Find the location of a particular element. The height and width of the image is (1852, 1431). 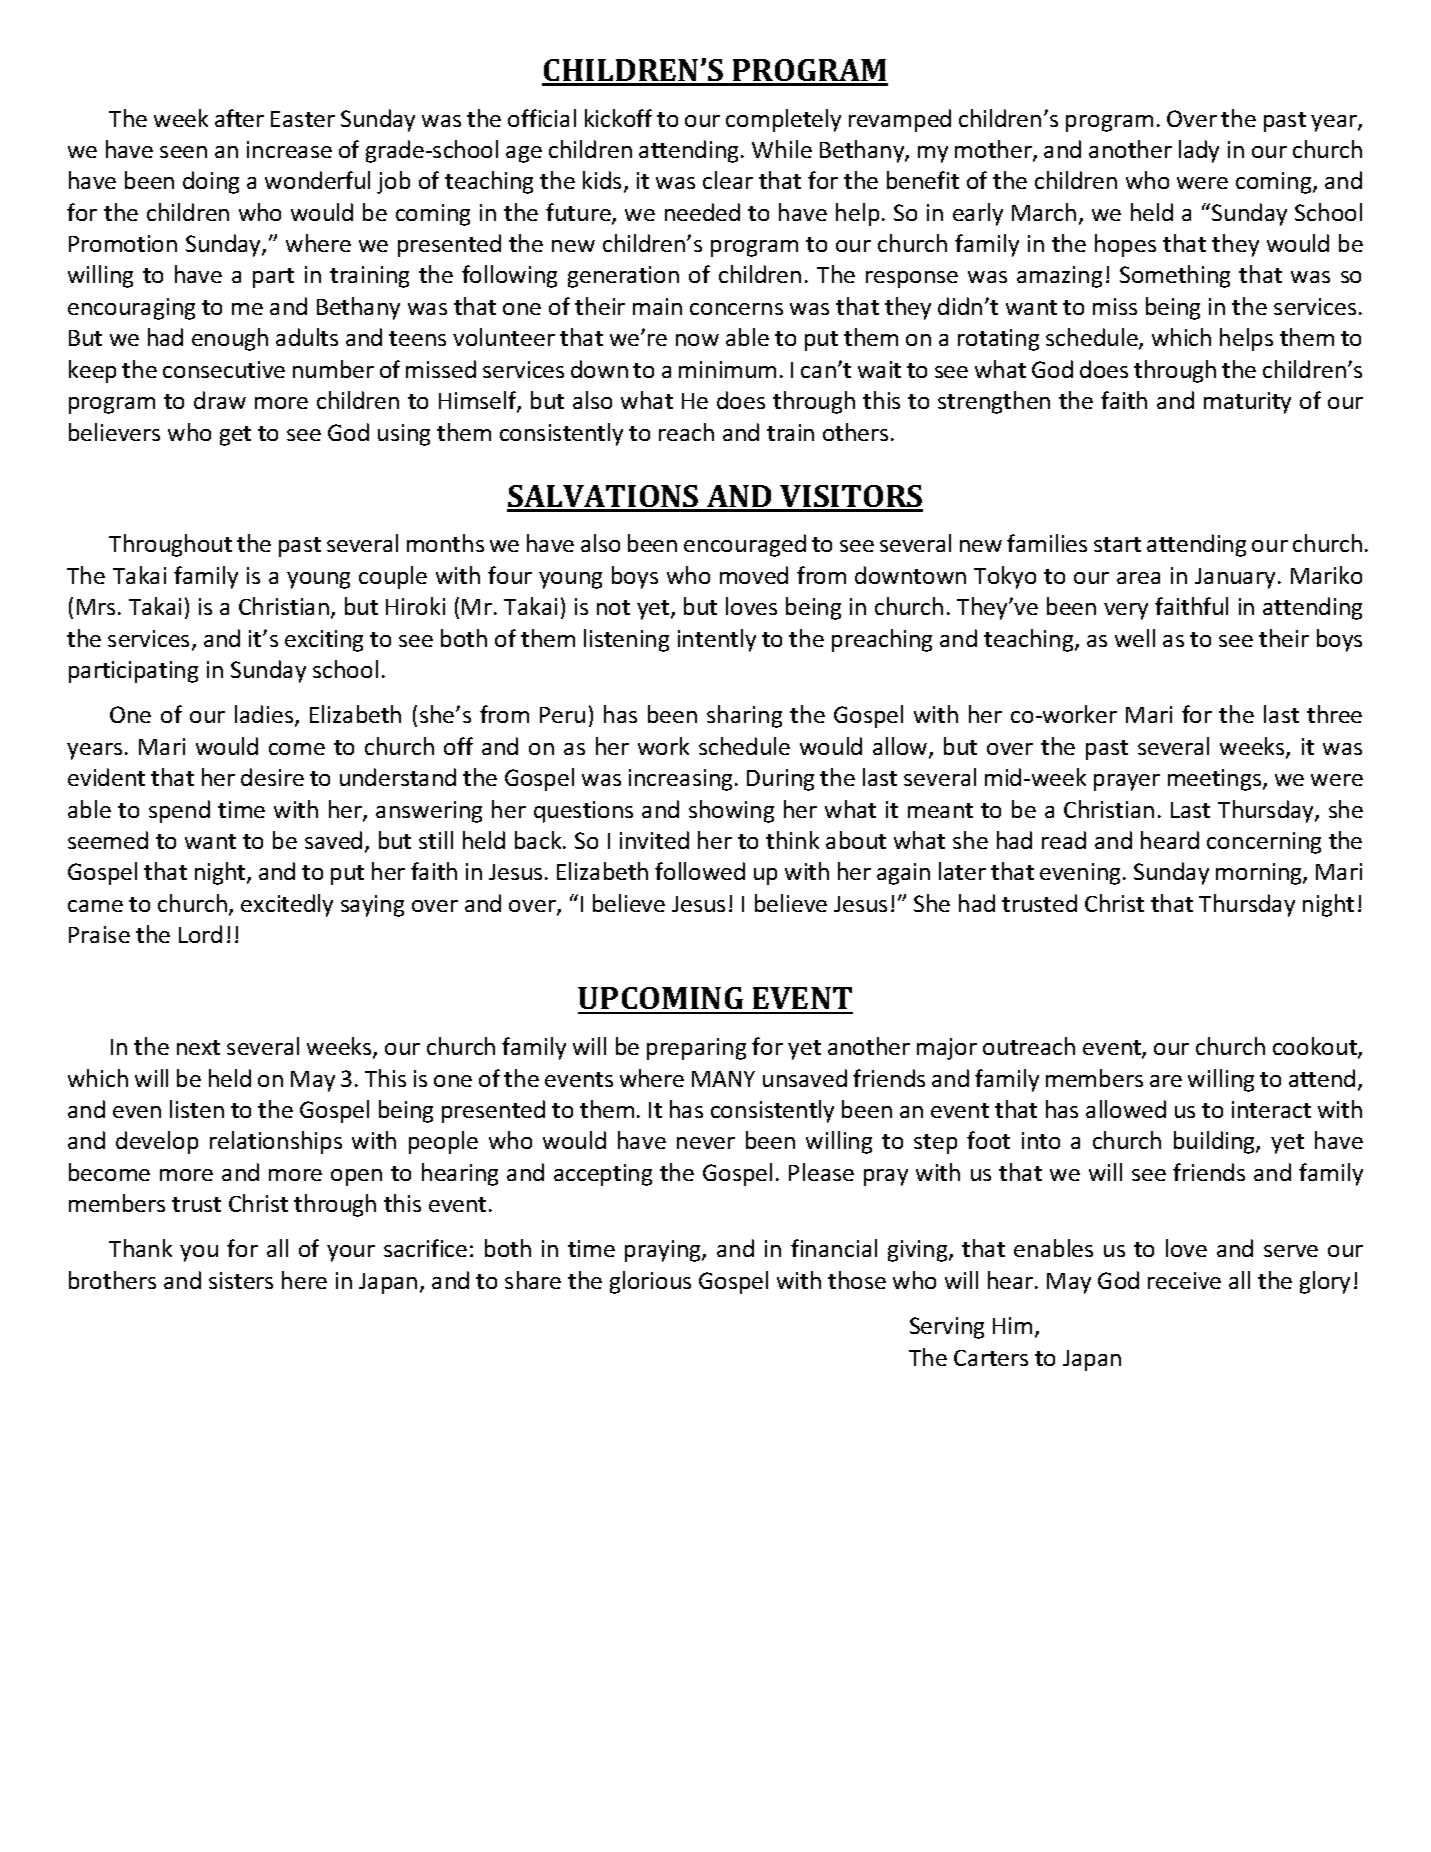

sharing is located at coordinates (744, 716).
